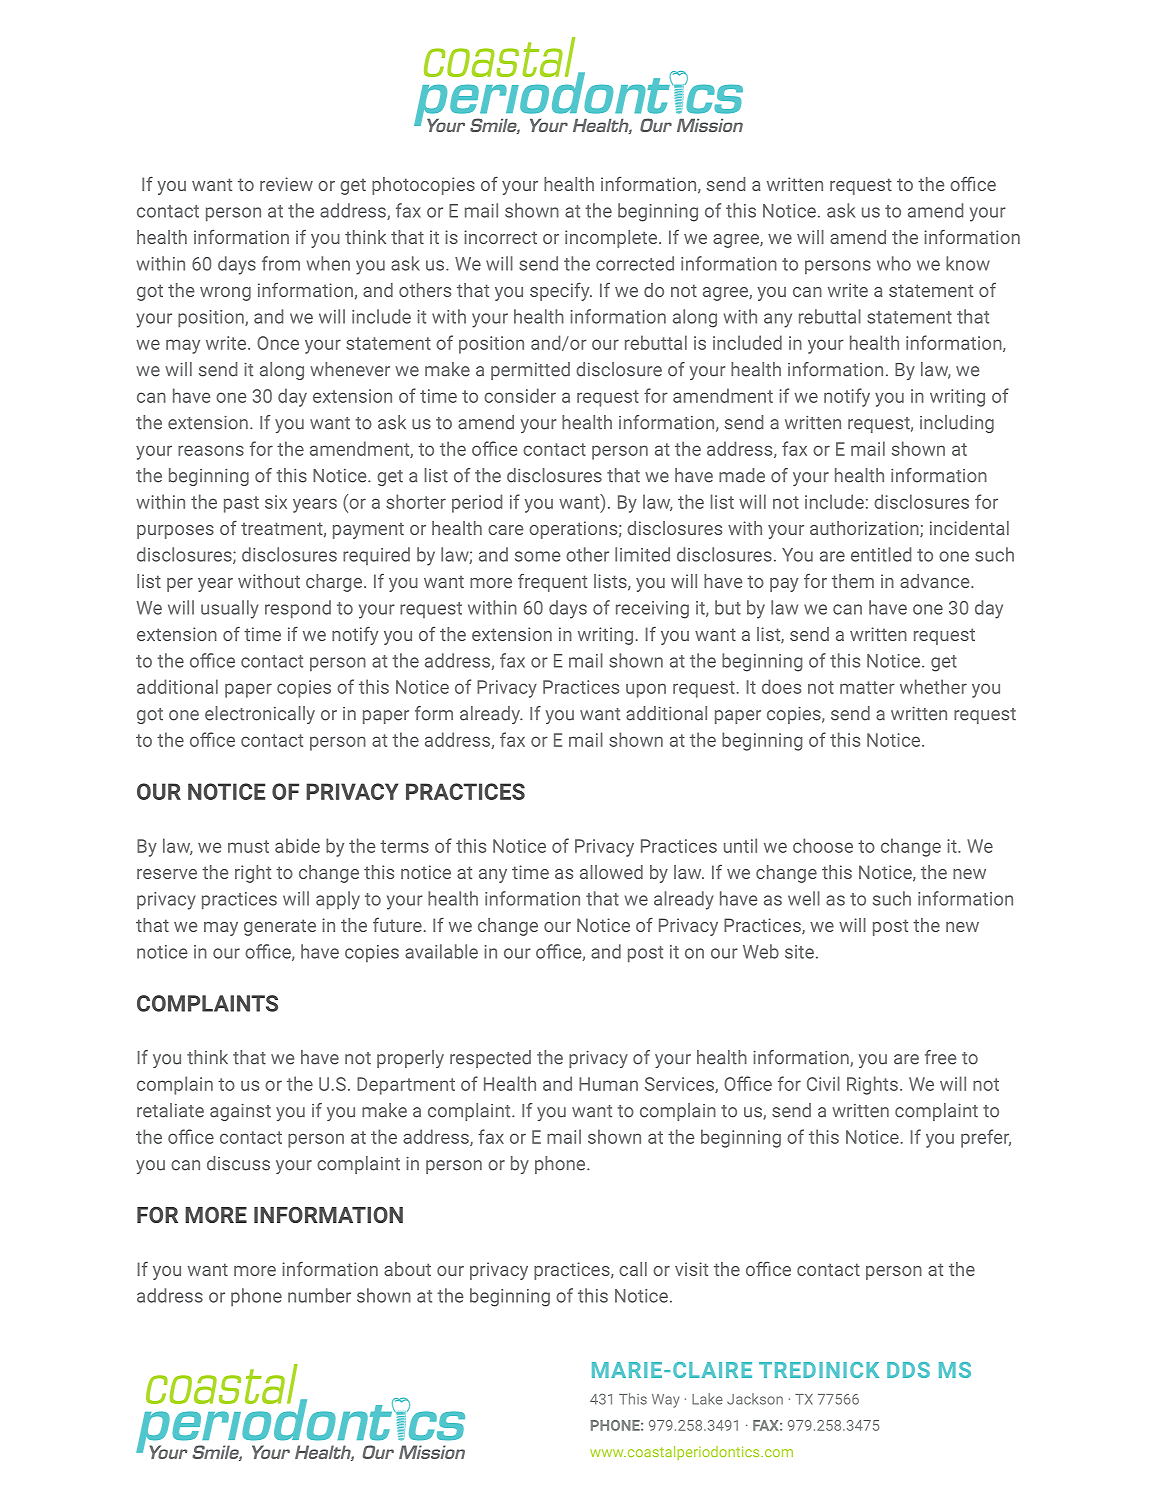 This screenshot has width=1157, height=1497. Describe the element at coordinates (894, 263) in the screenshot. I see `who` at that location.
